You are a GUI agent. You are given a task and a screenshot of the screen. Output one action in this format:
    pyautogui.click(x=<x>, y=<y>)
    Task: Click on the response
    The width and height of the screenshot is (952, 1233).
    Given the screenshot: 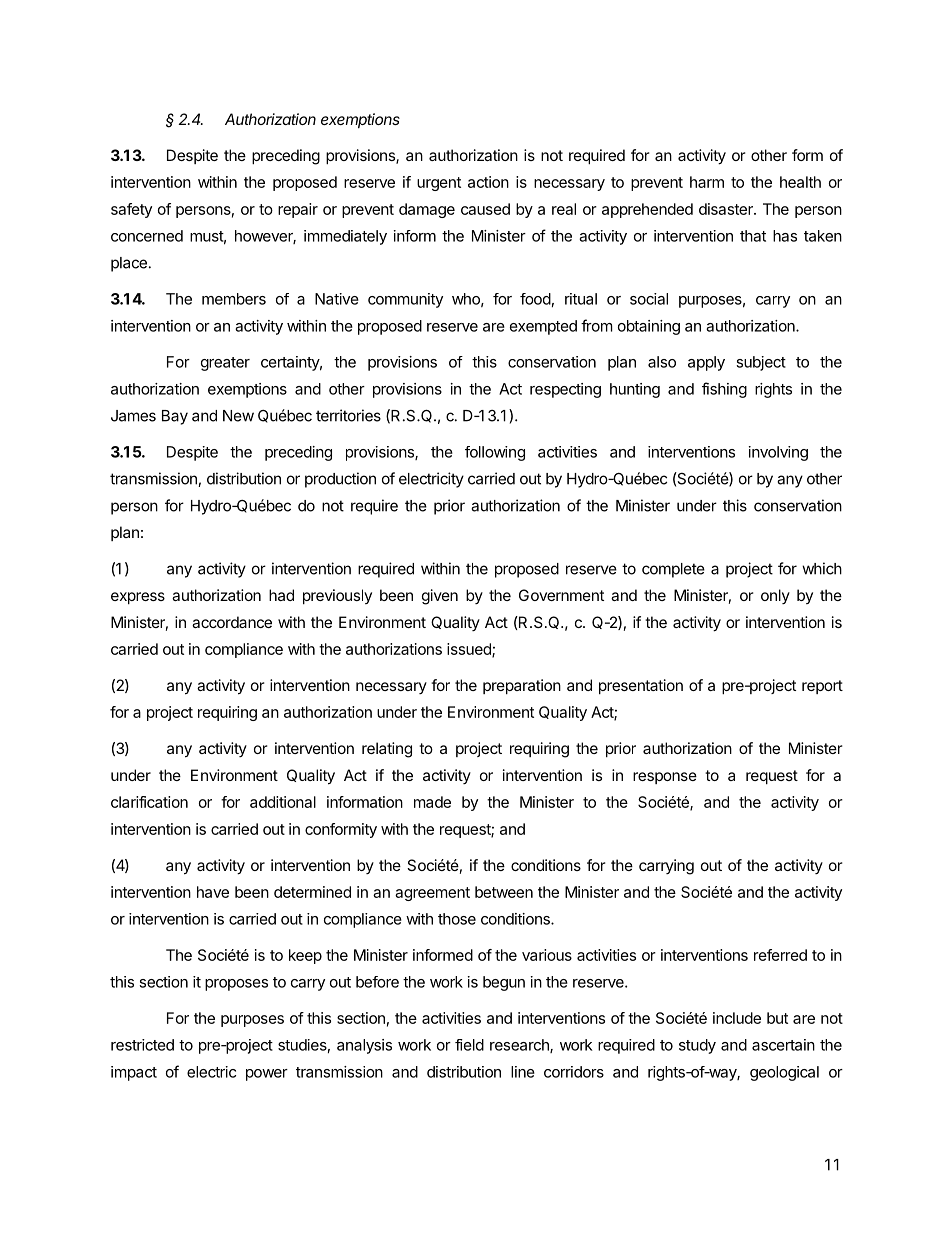 What is the action you would take?
    pyautogui.click(x=665, y=778)
